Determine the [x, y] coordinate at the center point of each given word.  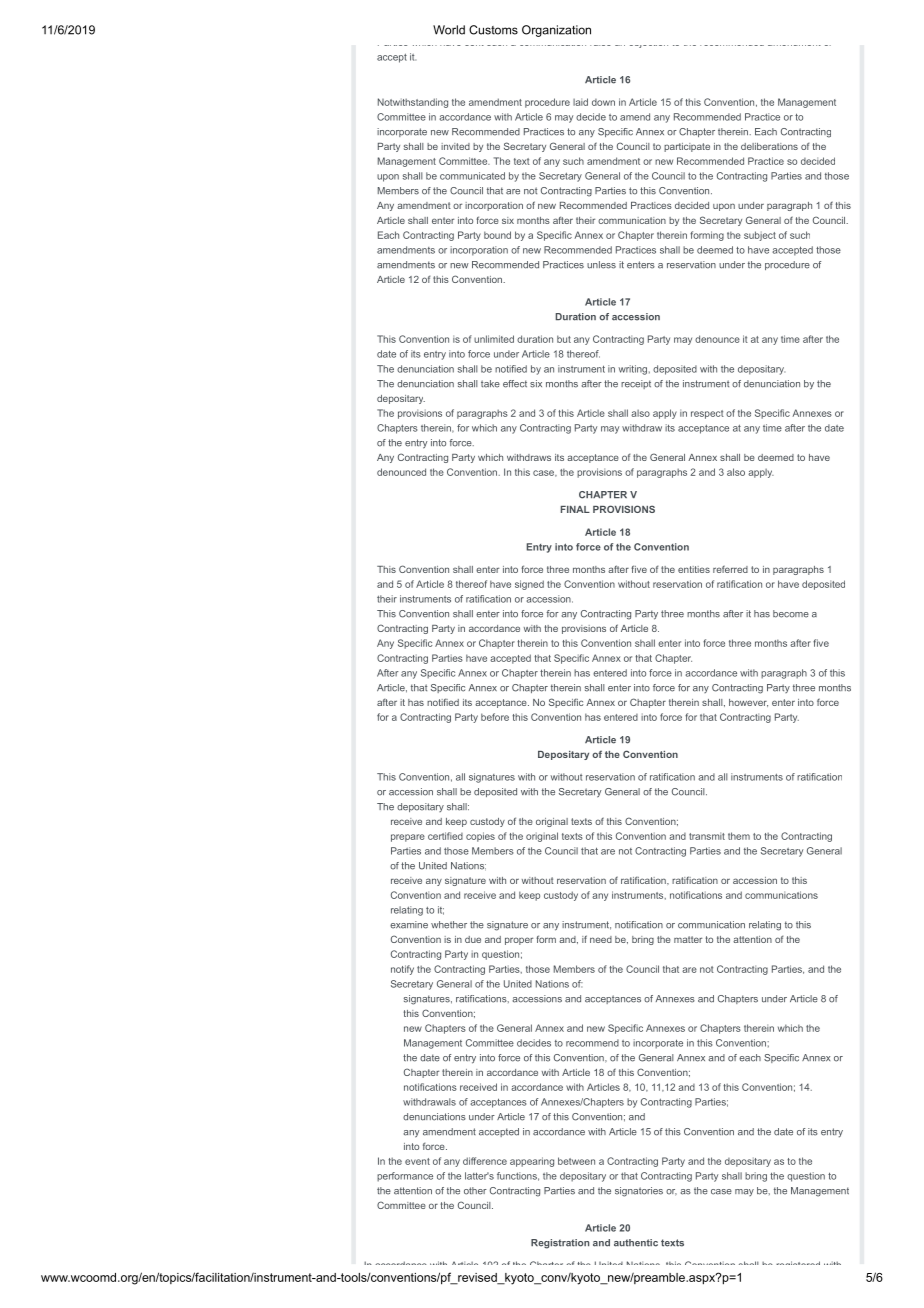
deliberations [769, 146]
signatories [639, 1192]
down [603, 102]
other [475, 1191]
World [449, 30]
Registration [560, 1244]
